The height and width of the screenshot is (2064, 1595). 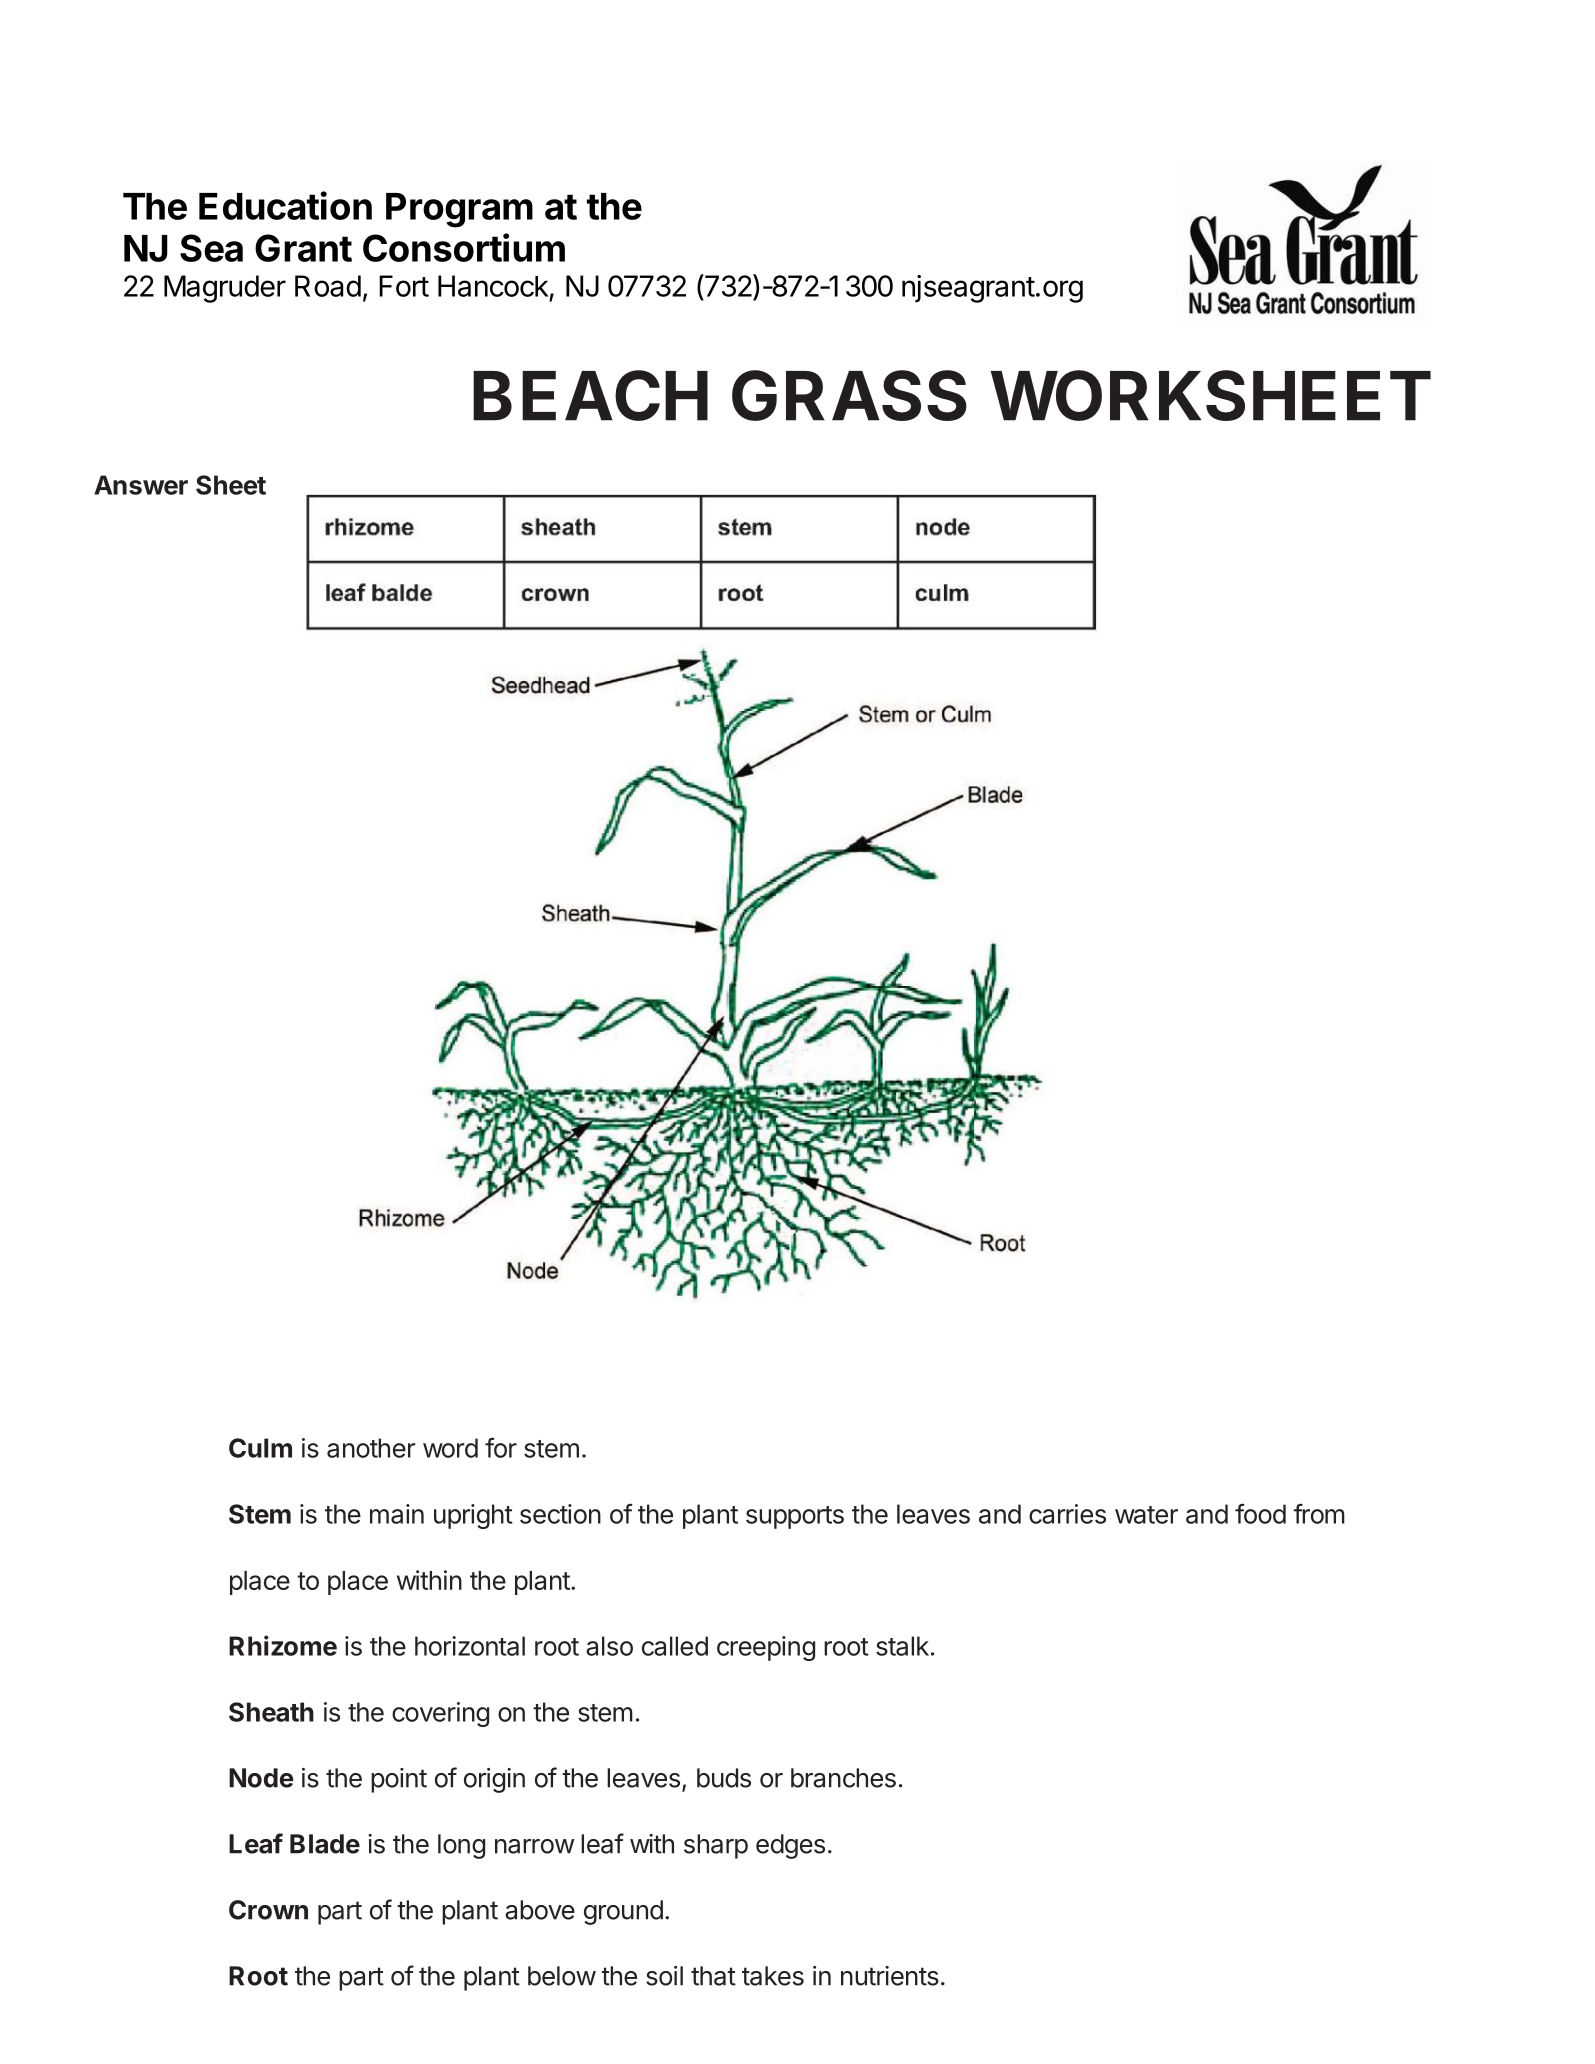 What do you see at coordinates (328, 286) in the screenshot?
I see `Road` at bounding box center [328, 286].
